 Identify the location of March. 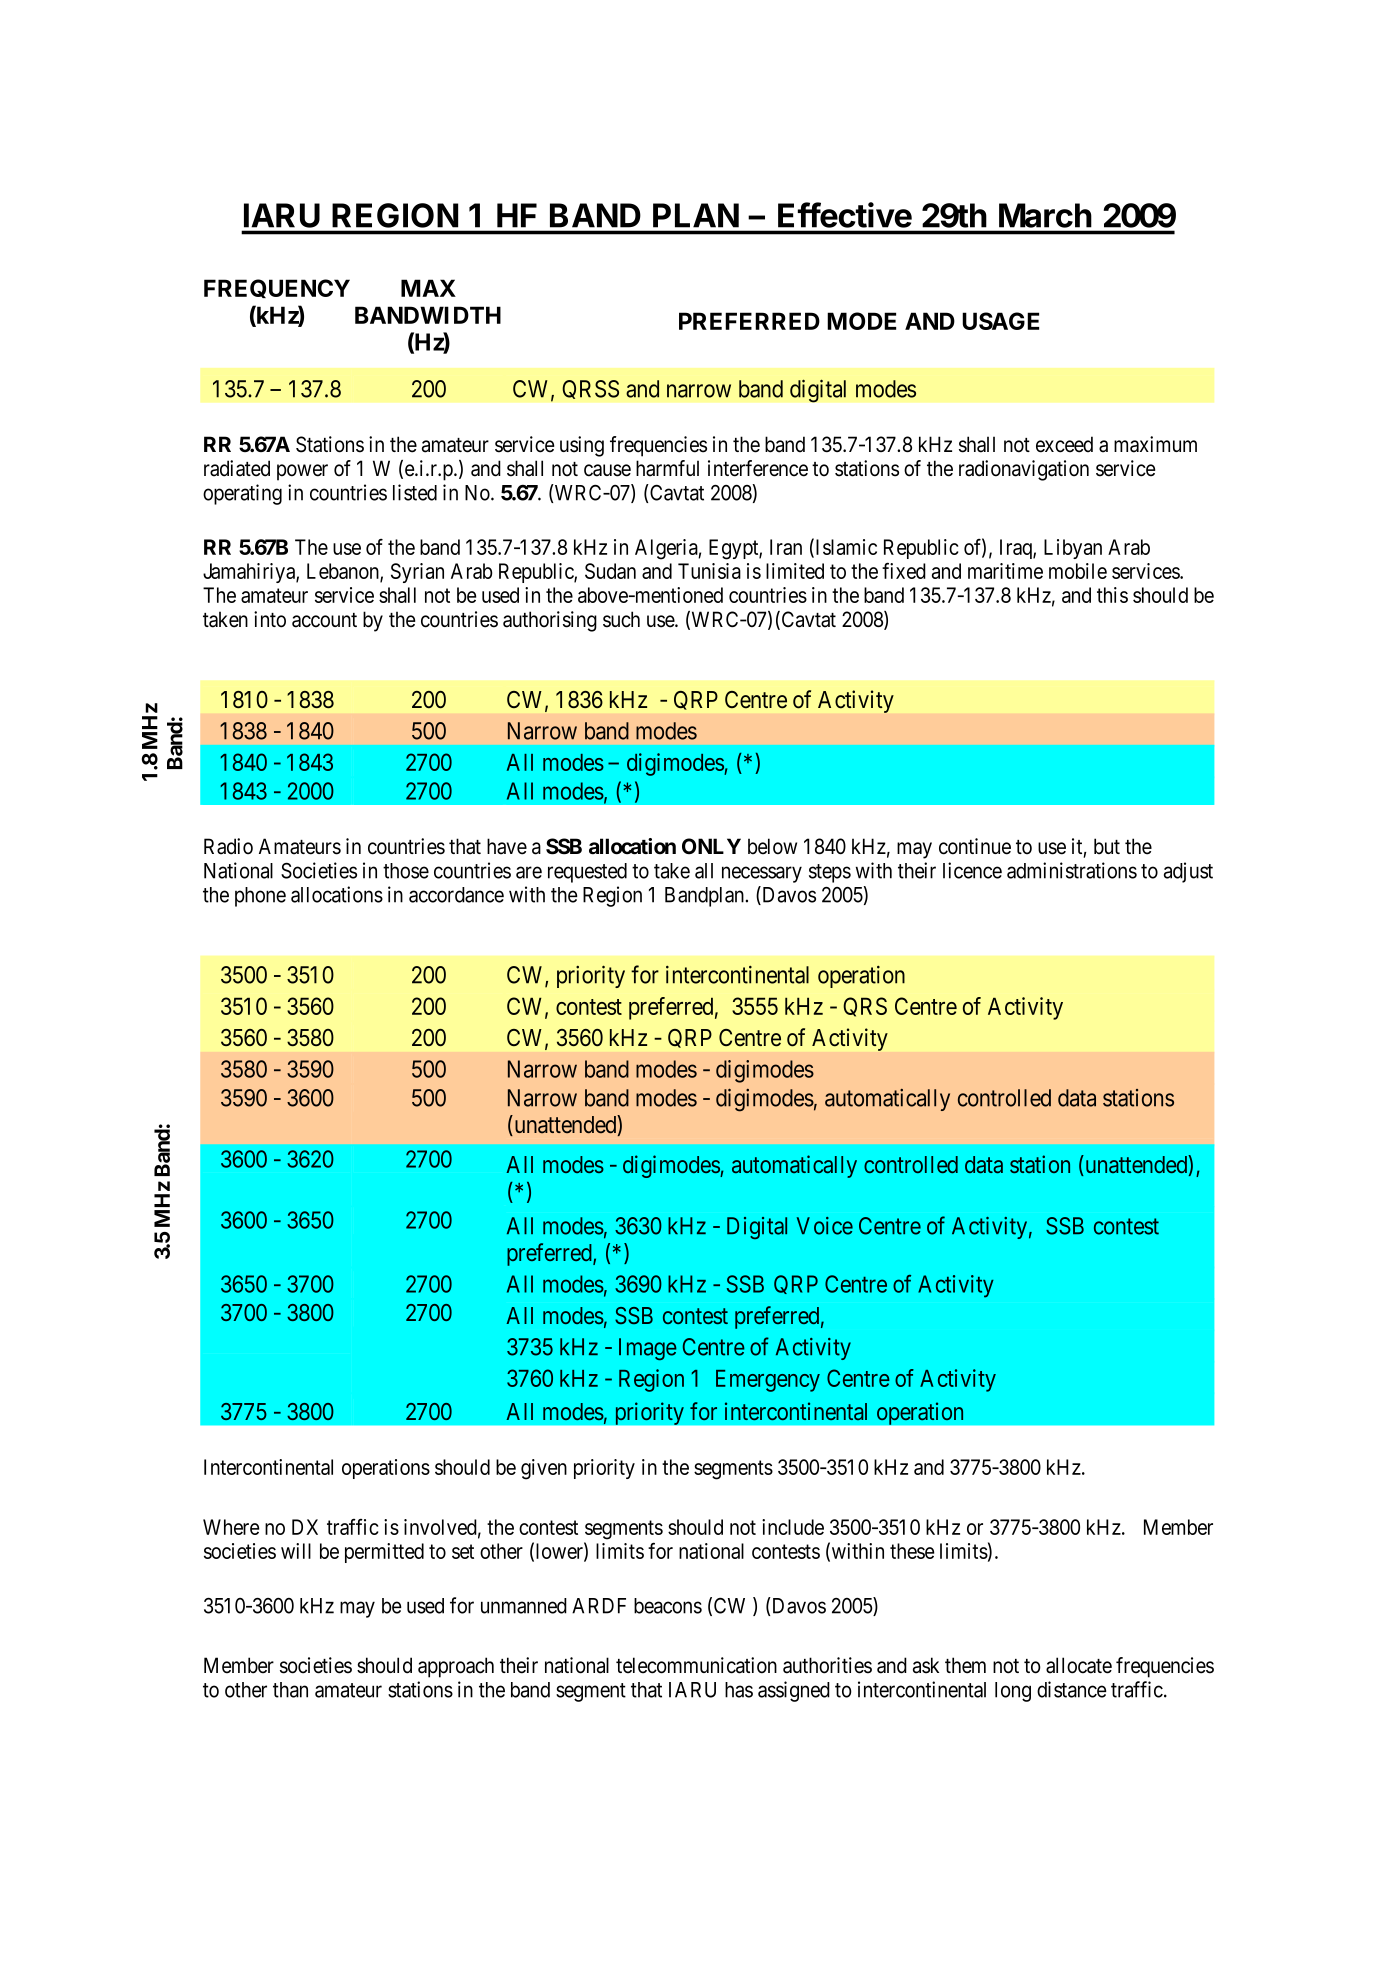
(1045, 215).
